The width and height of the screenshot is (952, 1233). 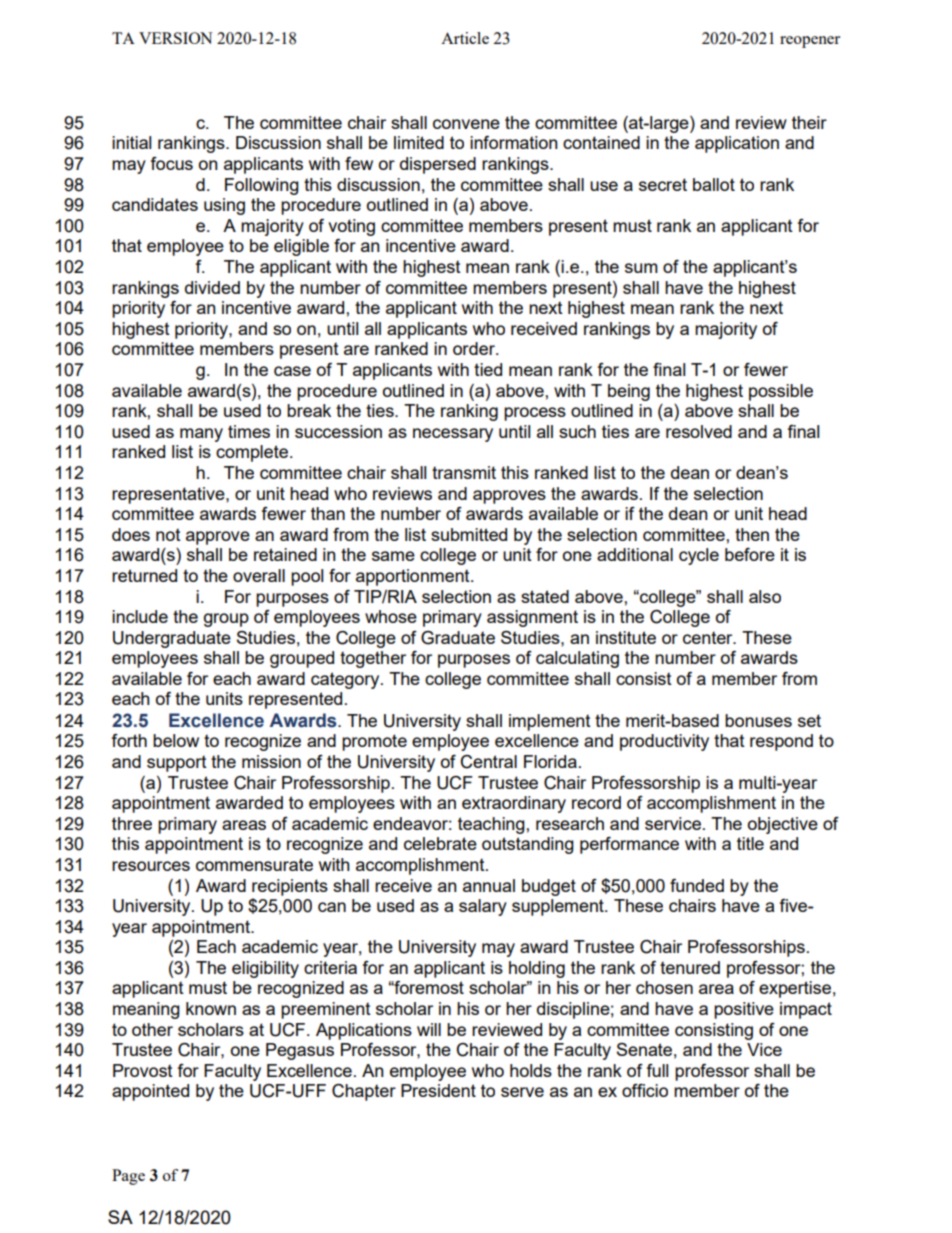 What do you see at coordinates (465, 38) in the screenshot?
I see `Article` at bounding box center [465, 38].
